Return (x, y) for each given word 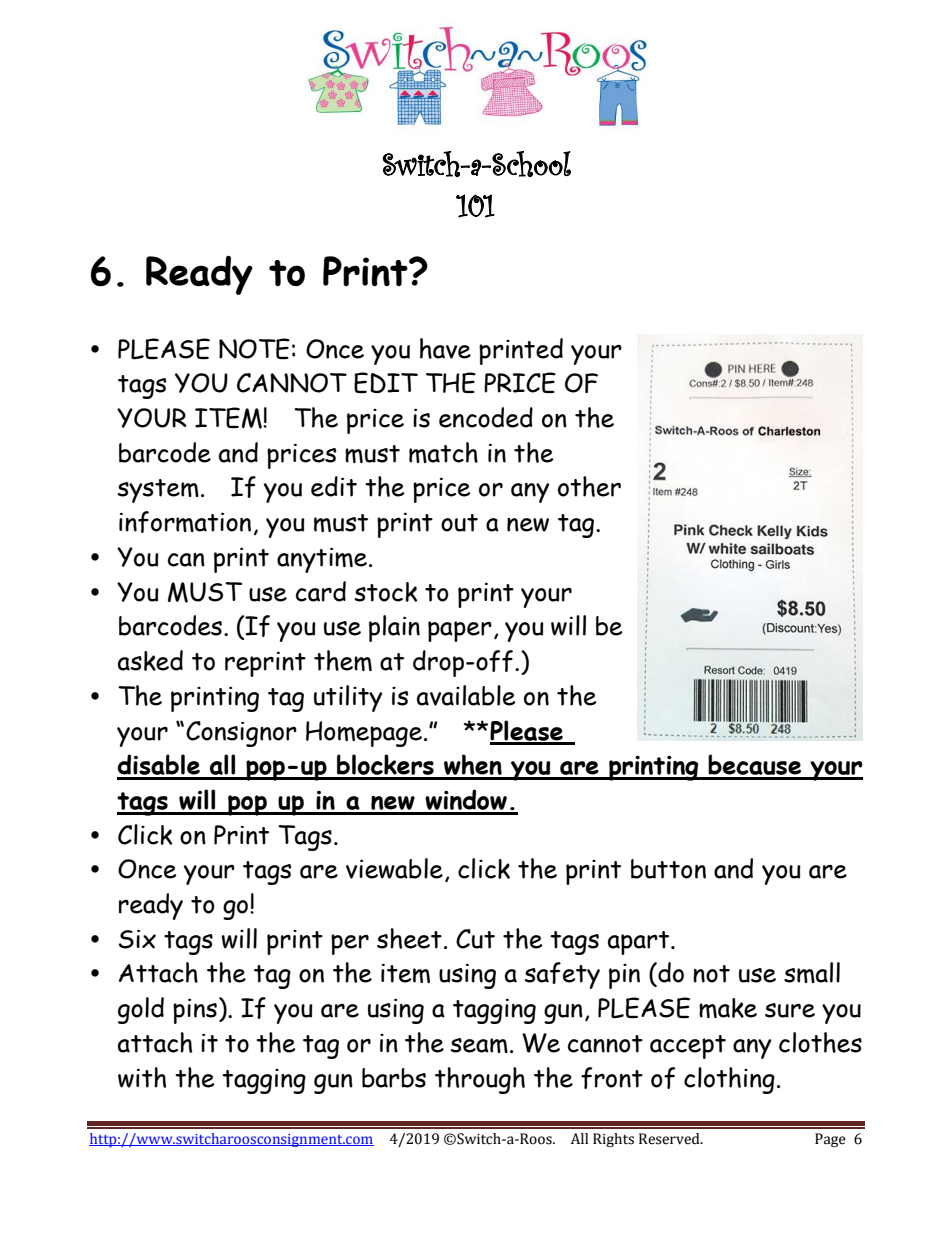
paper (460, 631)
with (142, 1077)
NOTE (254, 349)
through (480, 1080)
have (445, 348)
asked (150, 660)
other (589, 486)
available (466, 695)
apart (640, 943)
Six (137, 939)
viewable (394, 868)
